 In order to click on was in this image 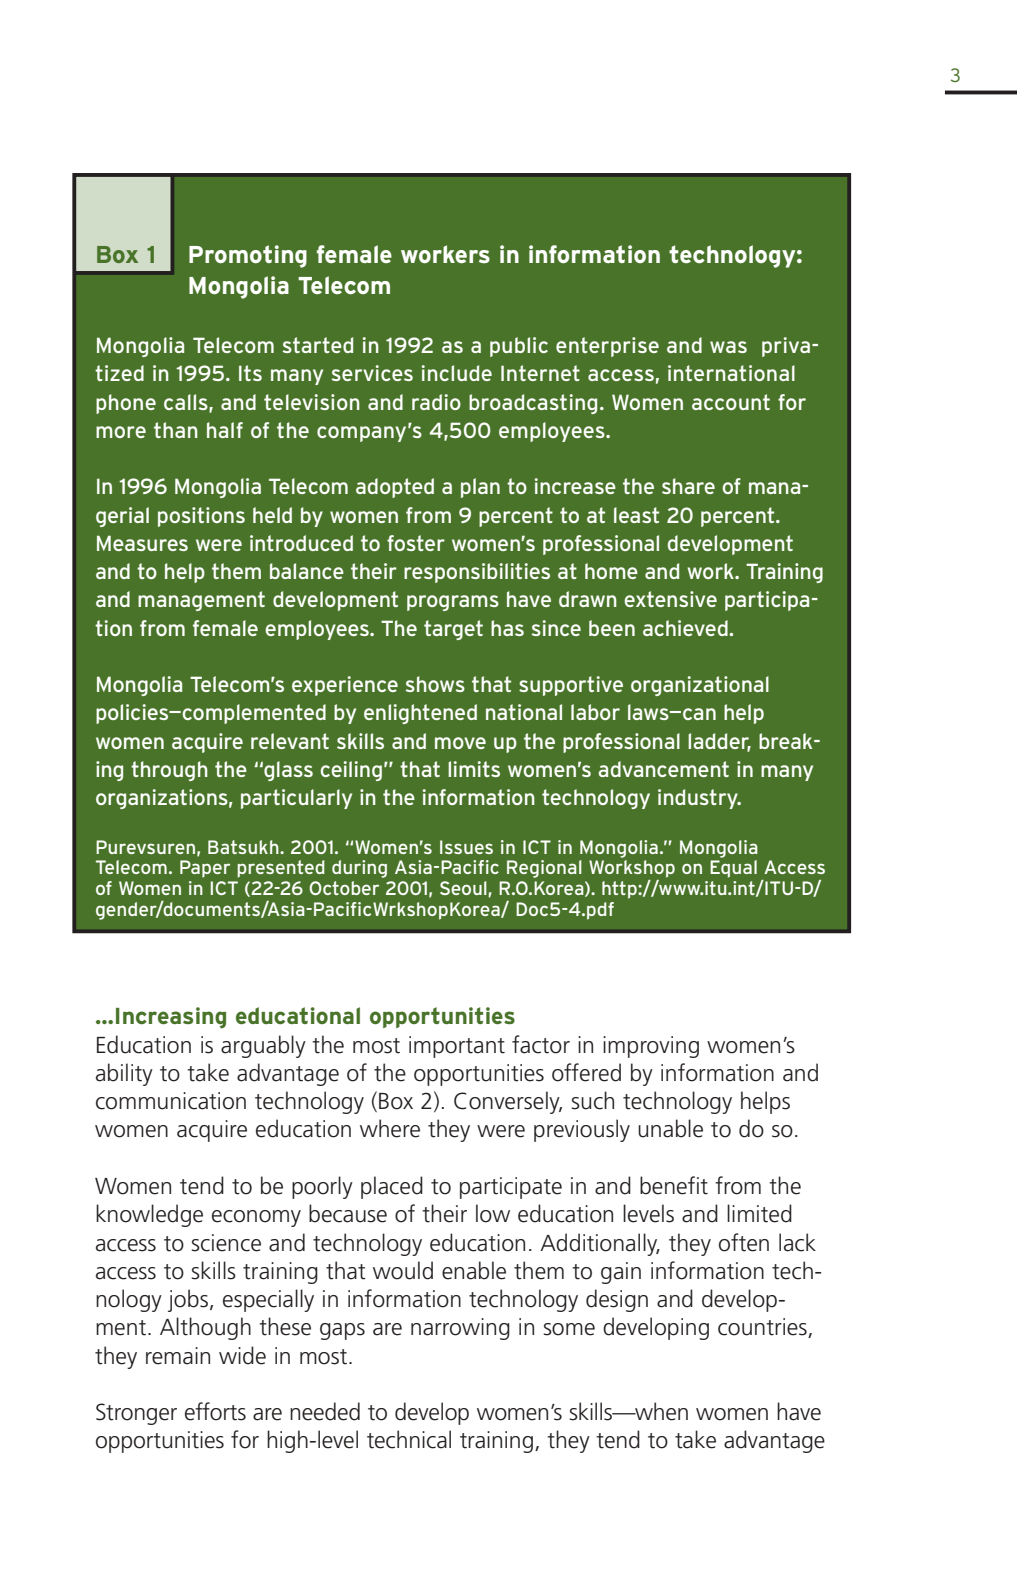, I will do `click(728, 347)`.
